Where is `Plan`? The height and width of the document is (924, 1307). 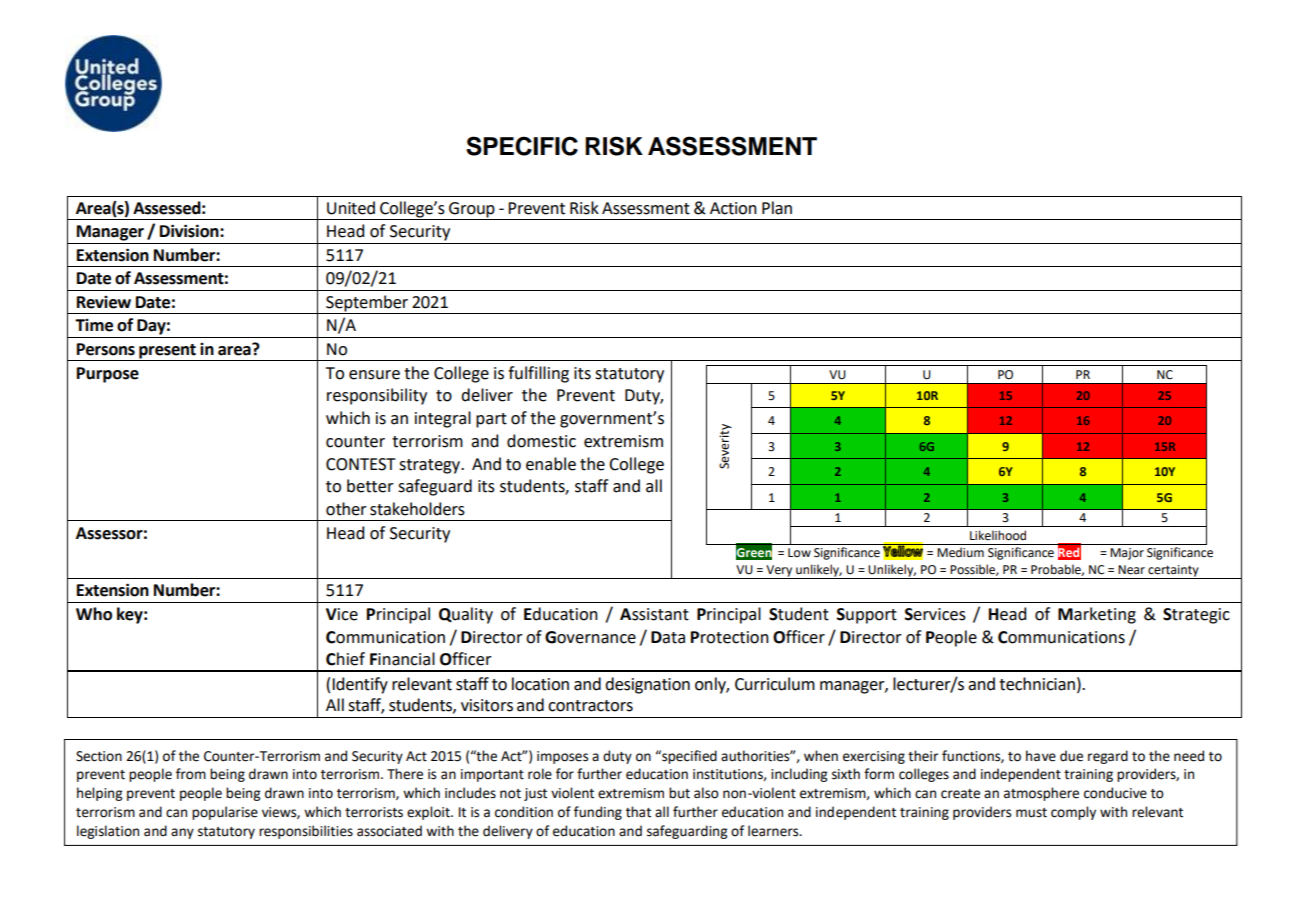
Plan is located at coordinates (777, 208).
